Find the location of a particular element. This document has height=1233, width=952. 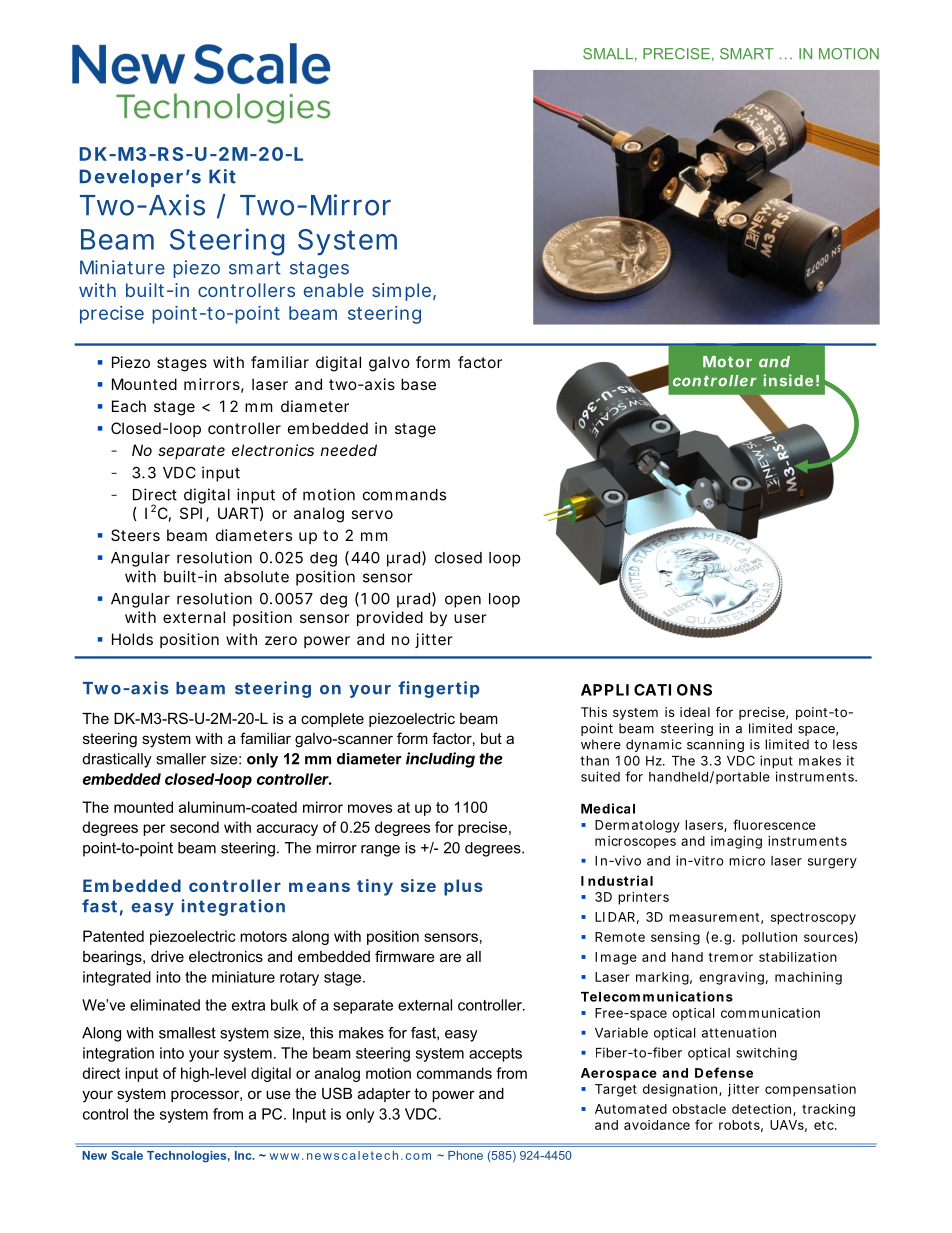

plus is located at coordinates (463, 887).
